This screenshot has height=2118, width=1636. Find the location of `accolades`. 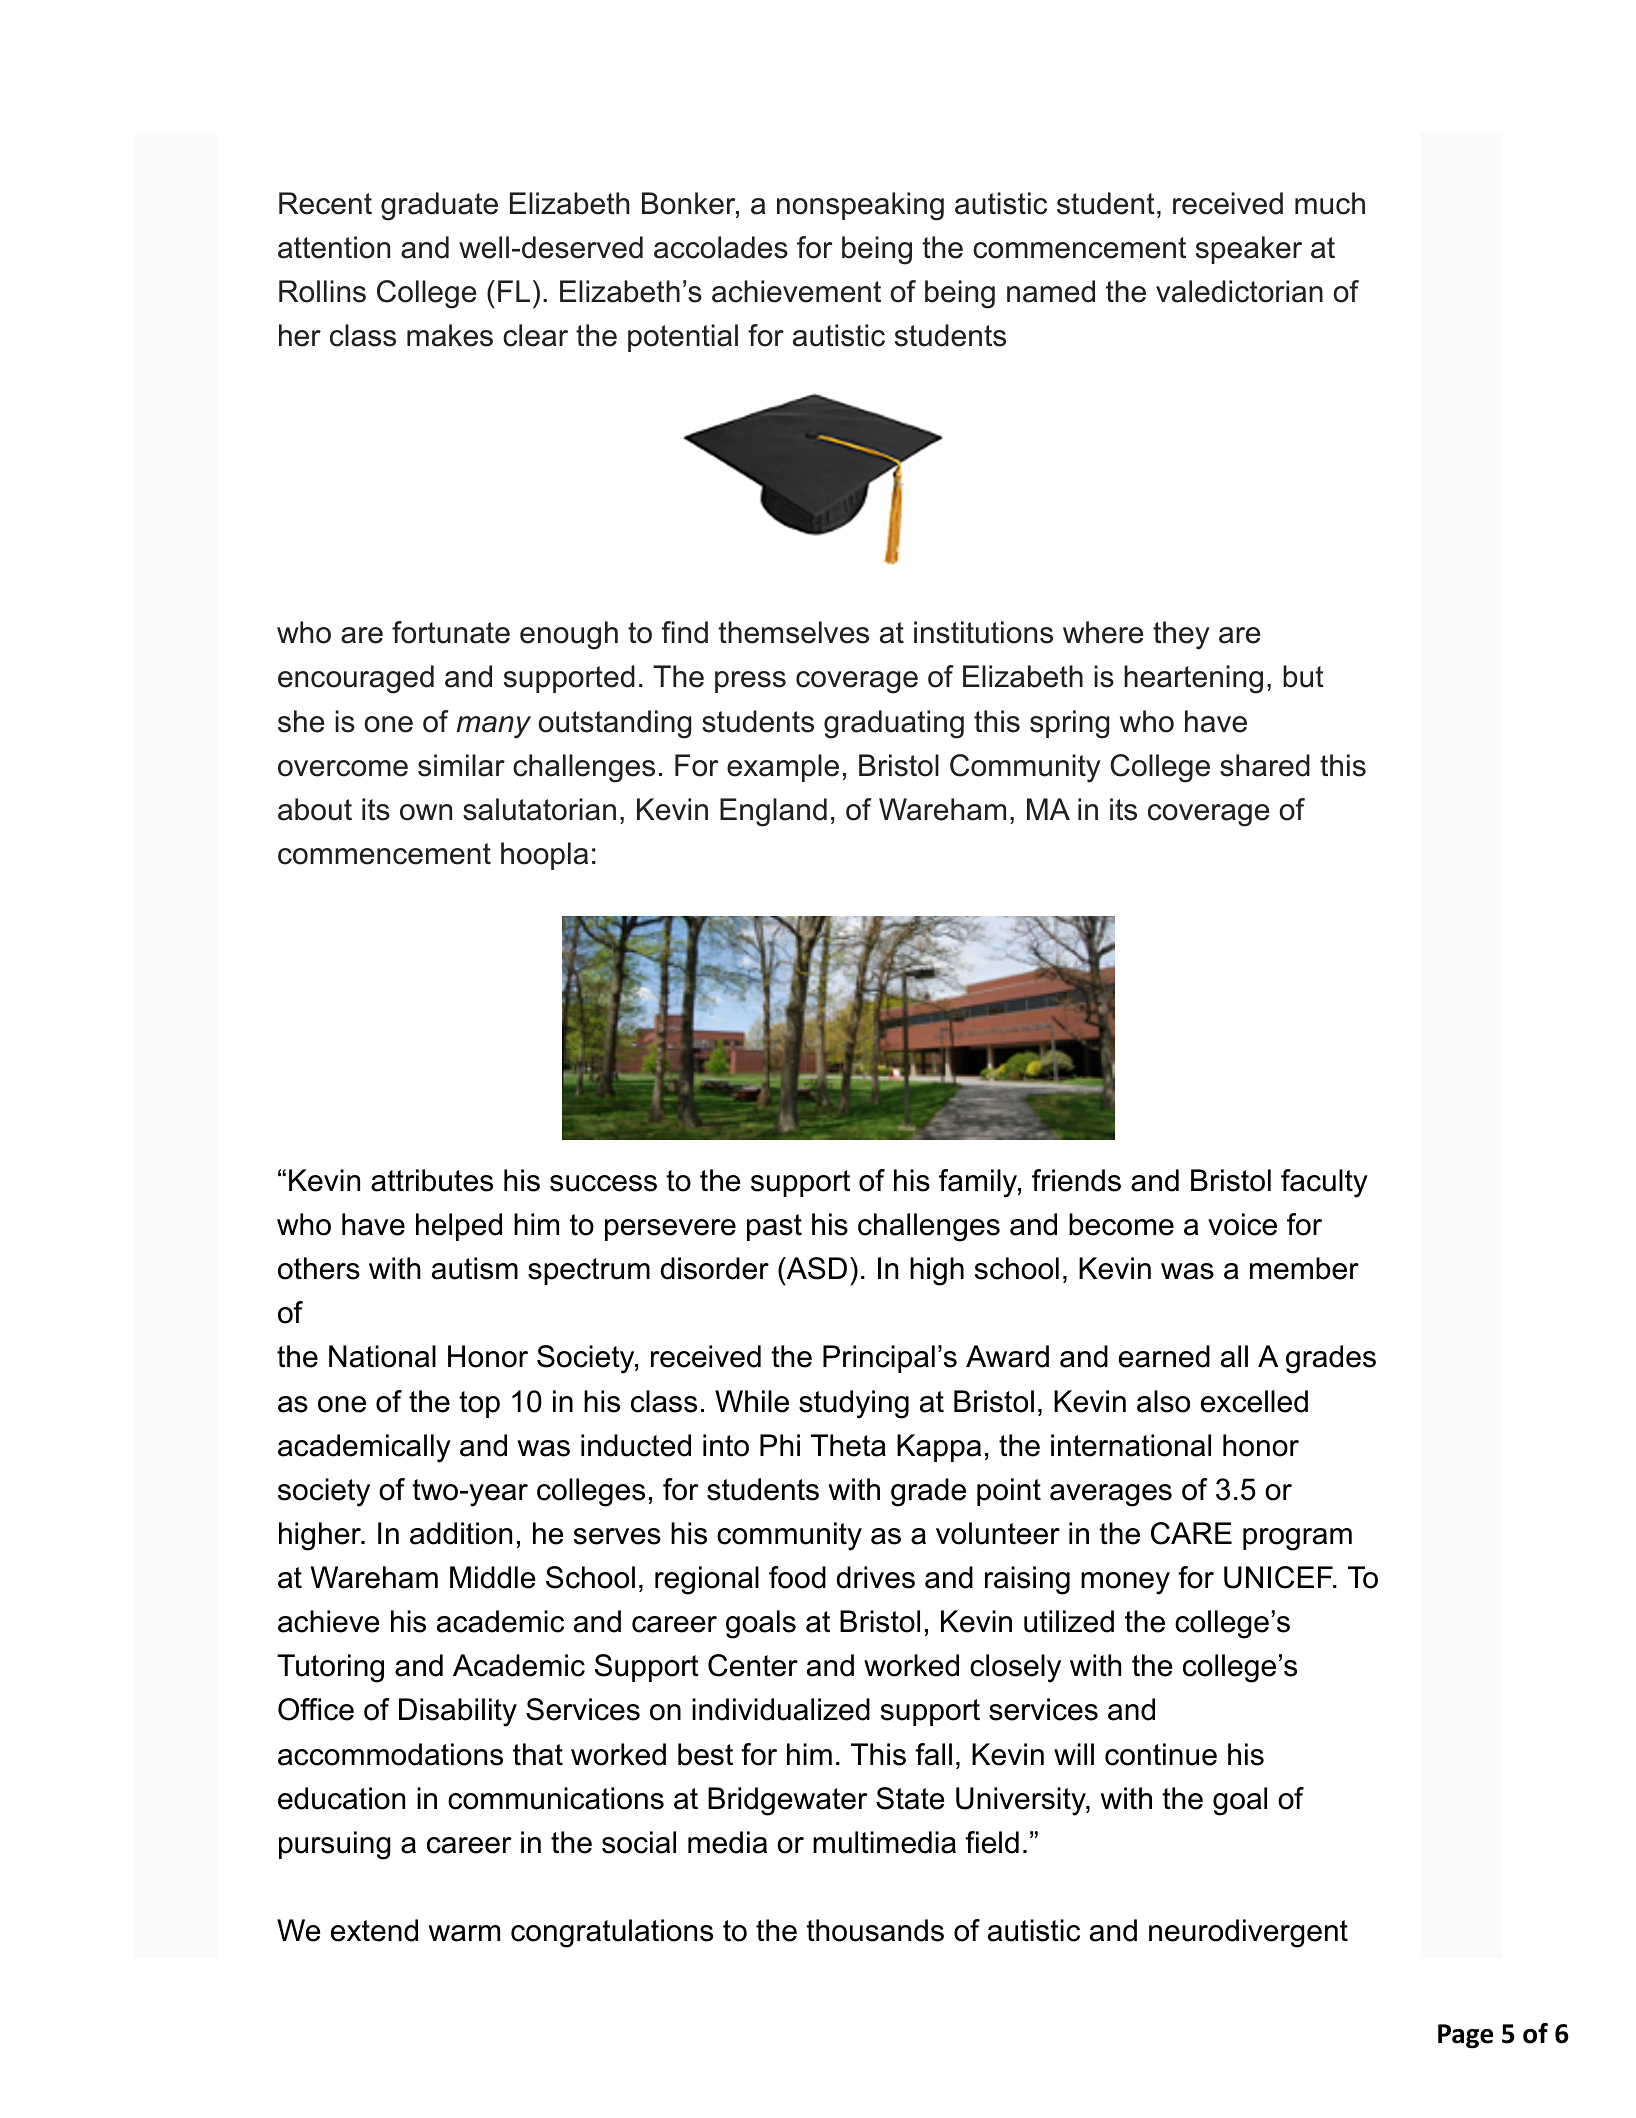

accolades is located at coordinates (721, 247).
